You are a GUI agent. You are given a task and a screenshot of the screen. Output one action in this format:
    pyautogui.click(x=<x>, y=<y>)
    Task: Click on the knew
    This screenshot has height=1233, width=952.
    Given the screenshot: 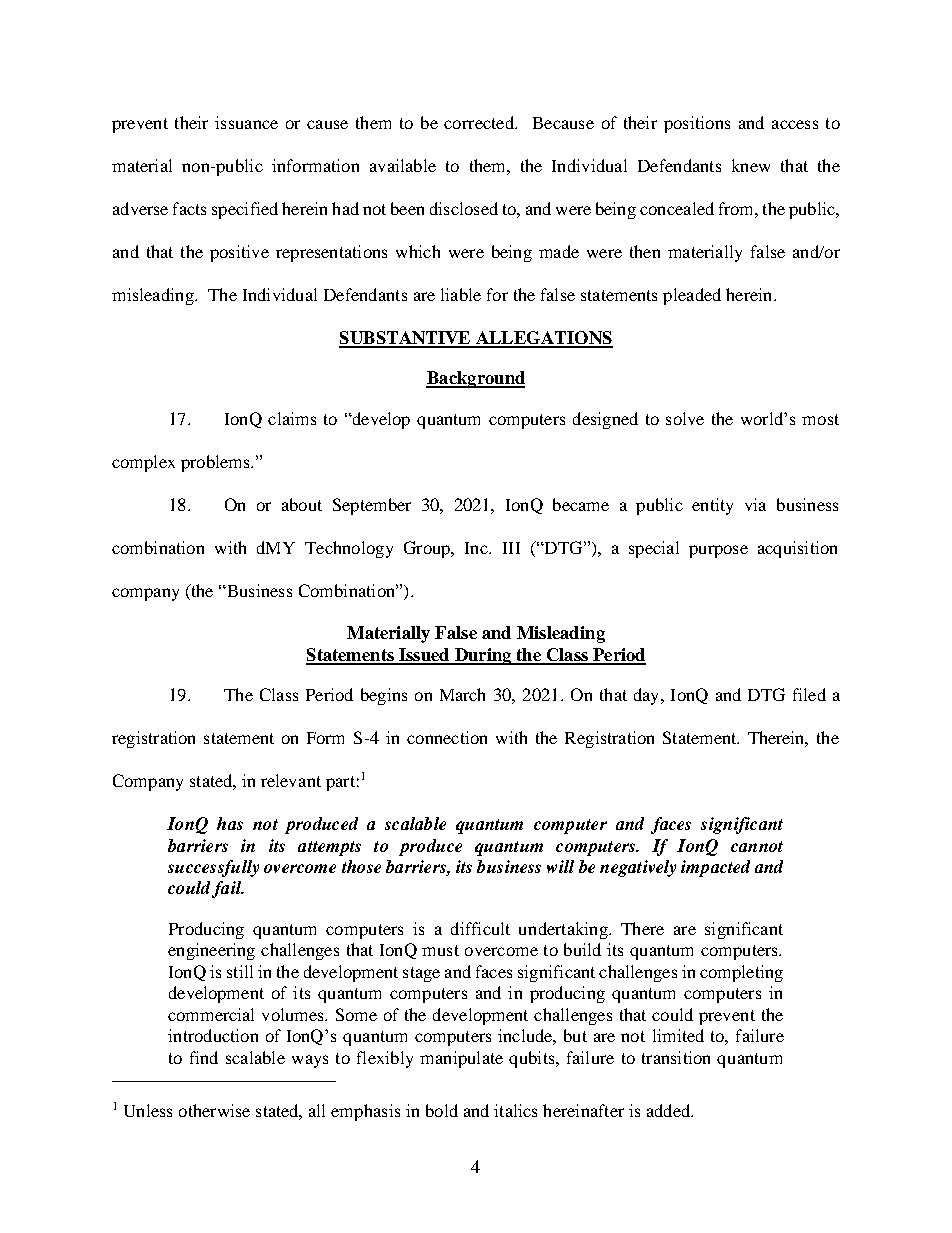 What is the action you would take?
    pyautogui.click(x=751, y=165)
